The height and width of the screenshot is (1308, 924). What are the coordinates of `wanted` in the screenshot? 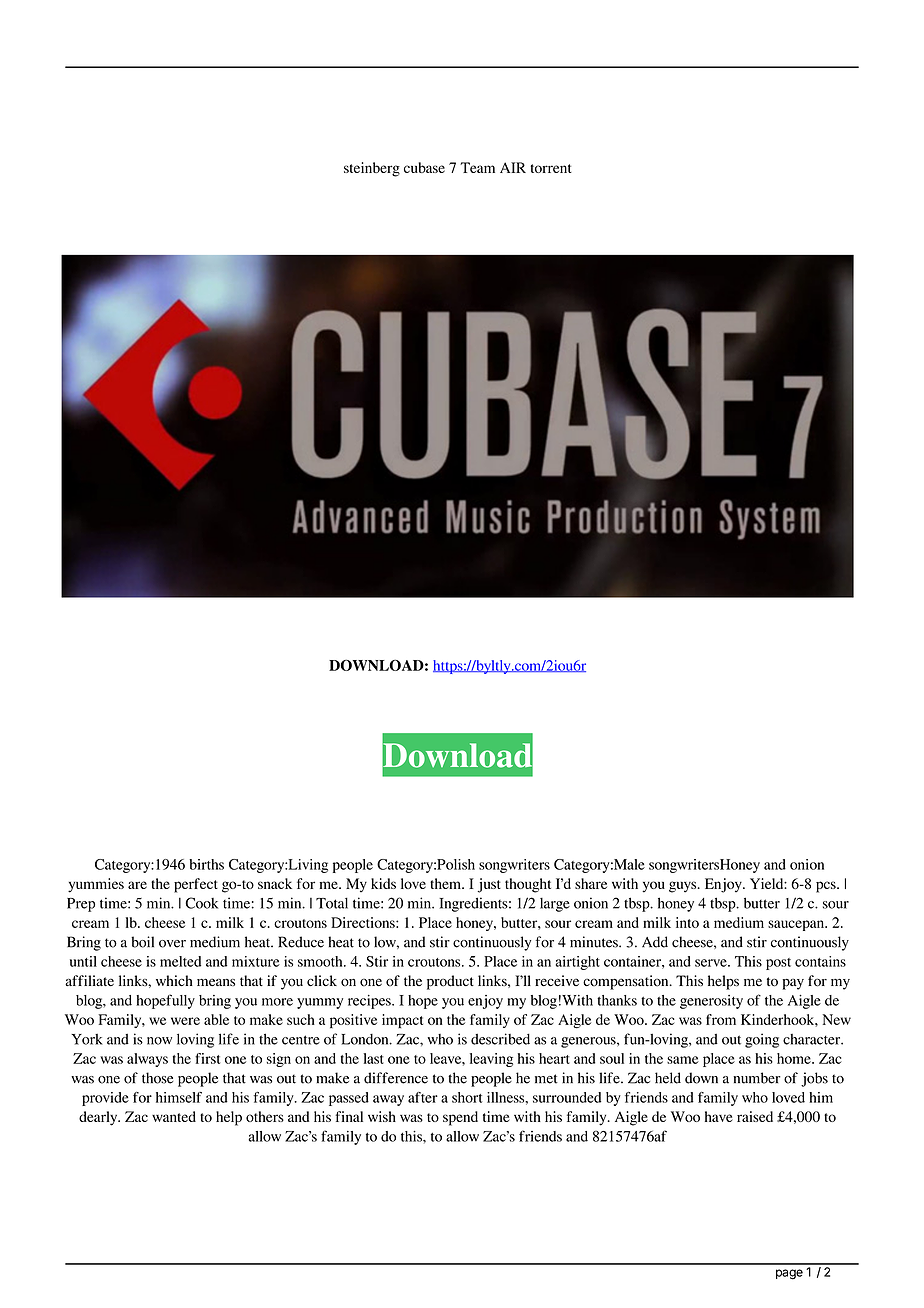 It's located at (174, 1116).
